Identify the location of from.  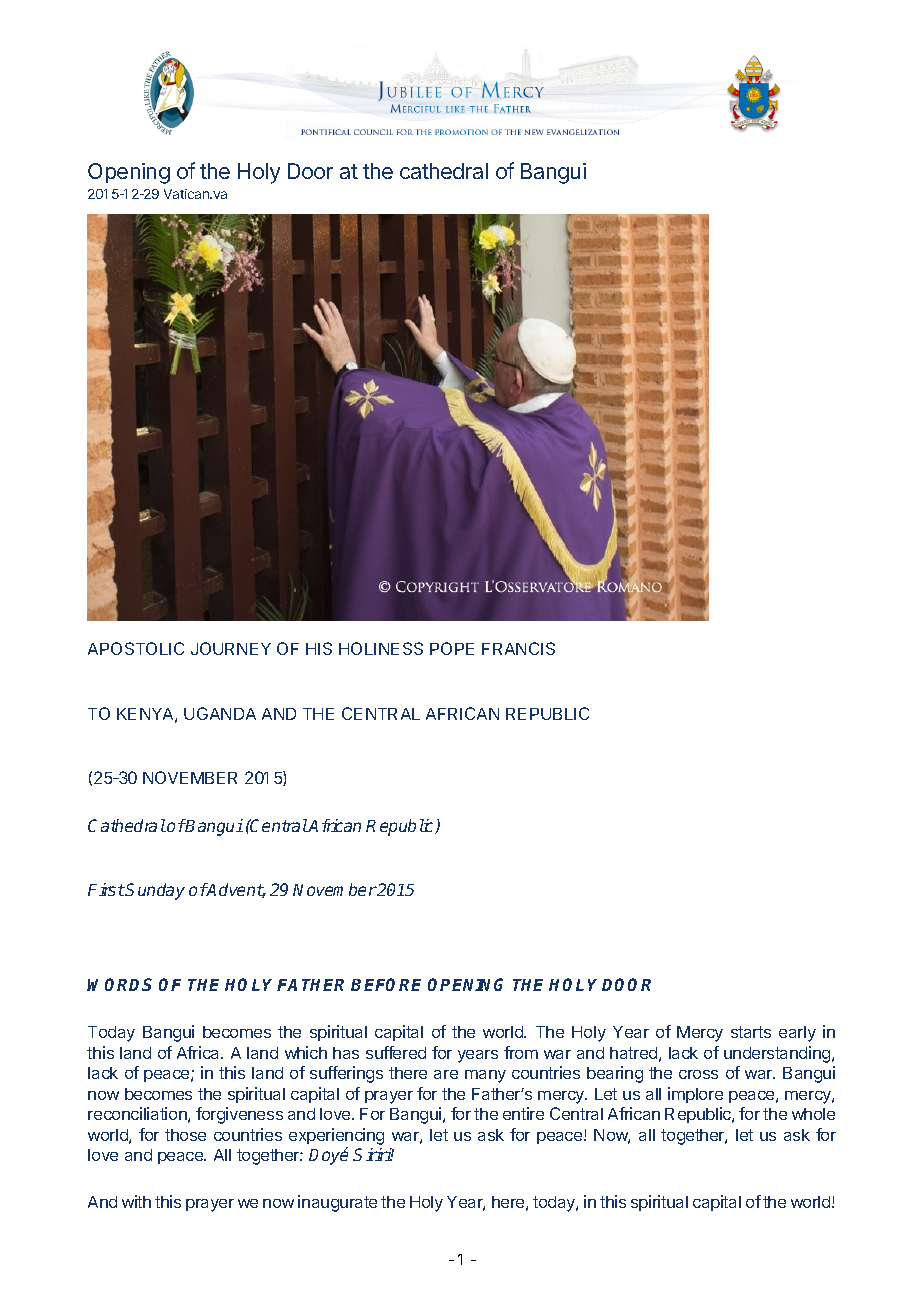
(521, 1052).
